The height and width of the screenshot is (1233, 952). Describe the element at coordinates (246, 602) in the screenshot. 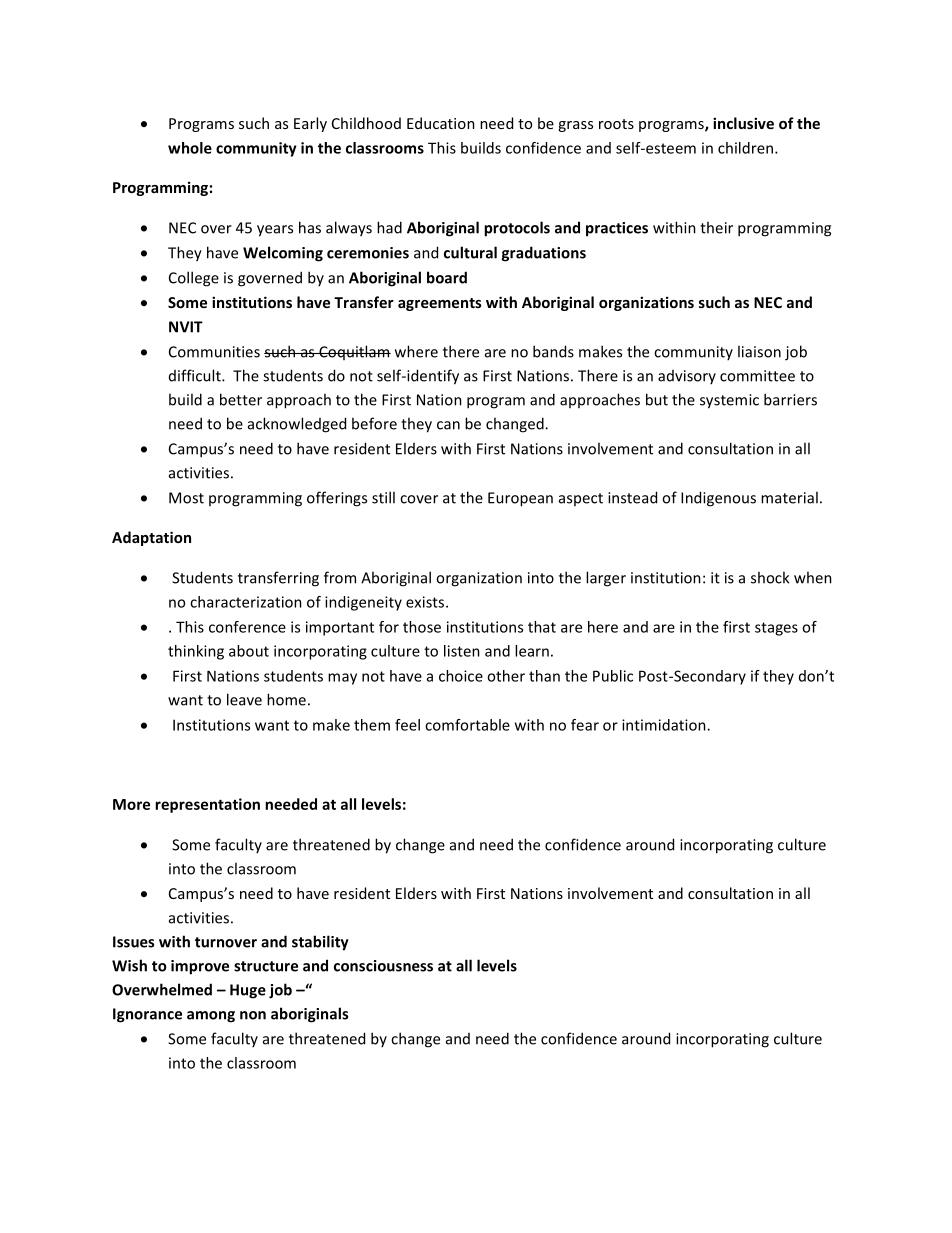

I see `characterization` at that location.
